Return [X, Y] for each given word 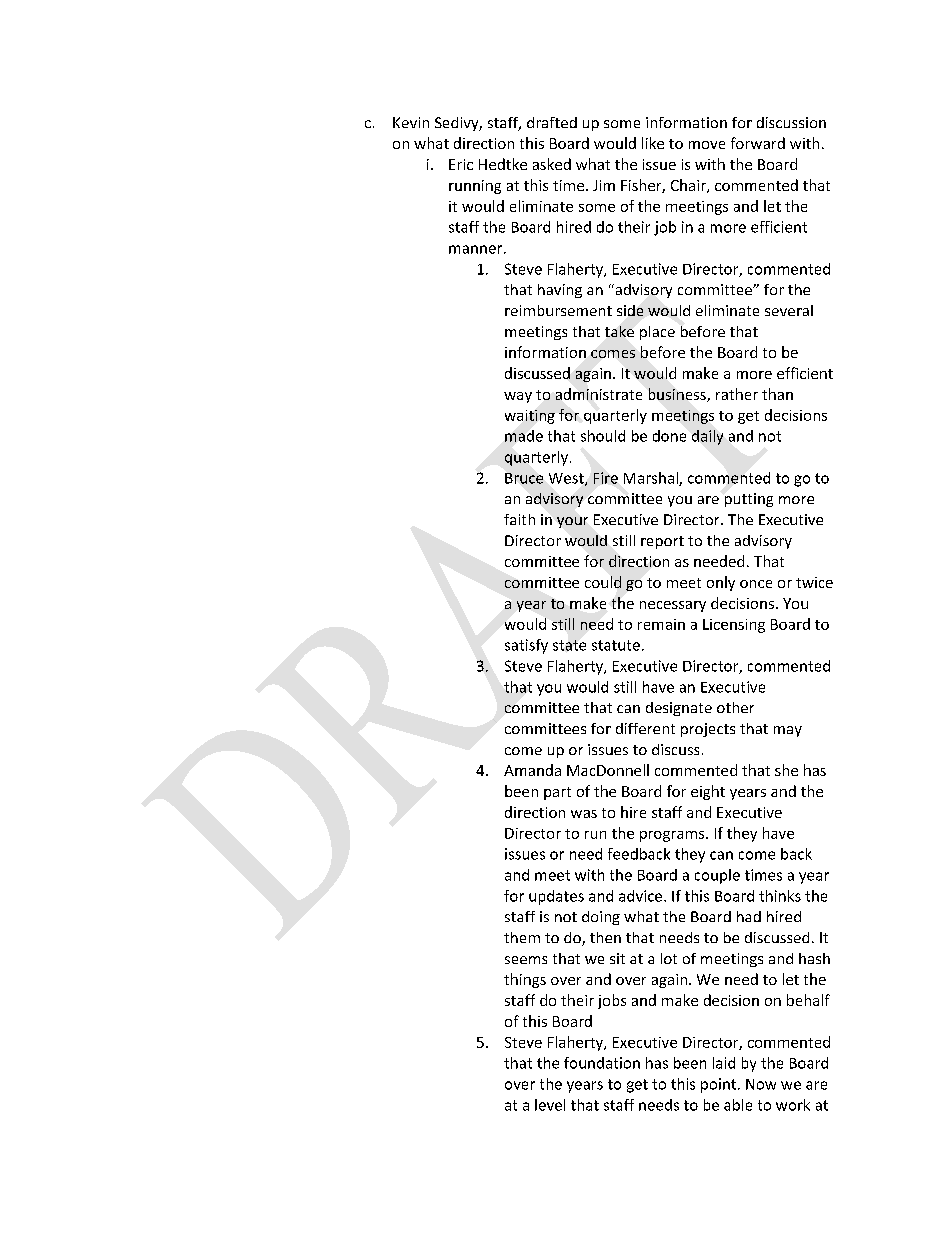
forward [758, 143]
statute [616, 645]
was [584, 814]
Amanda [532, 770]
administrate [599, 394]
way [518, 397]
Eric [461, 164]
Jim [604, 185]
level [550, 1105]
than [777, 394]
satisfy [526, 646]
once [756, 584]
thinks [780, 896]
